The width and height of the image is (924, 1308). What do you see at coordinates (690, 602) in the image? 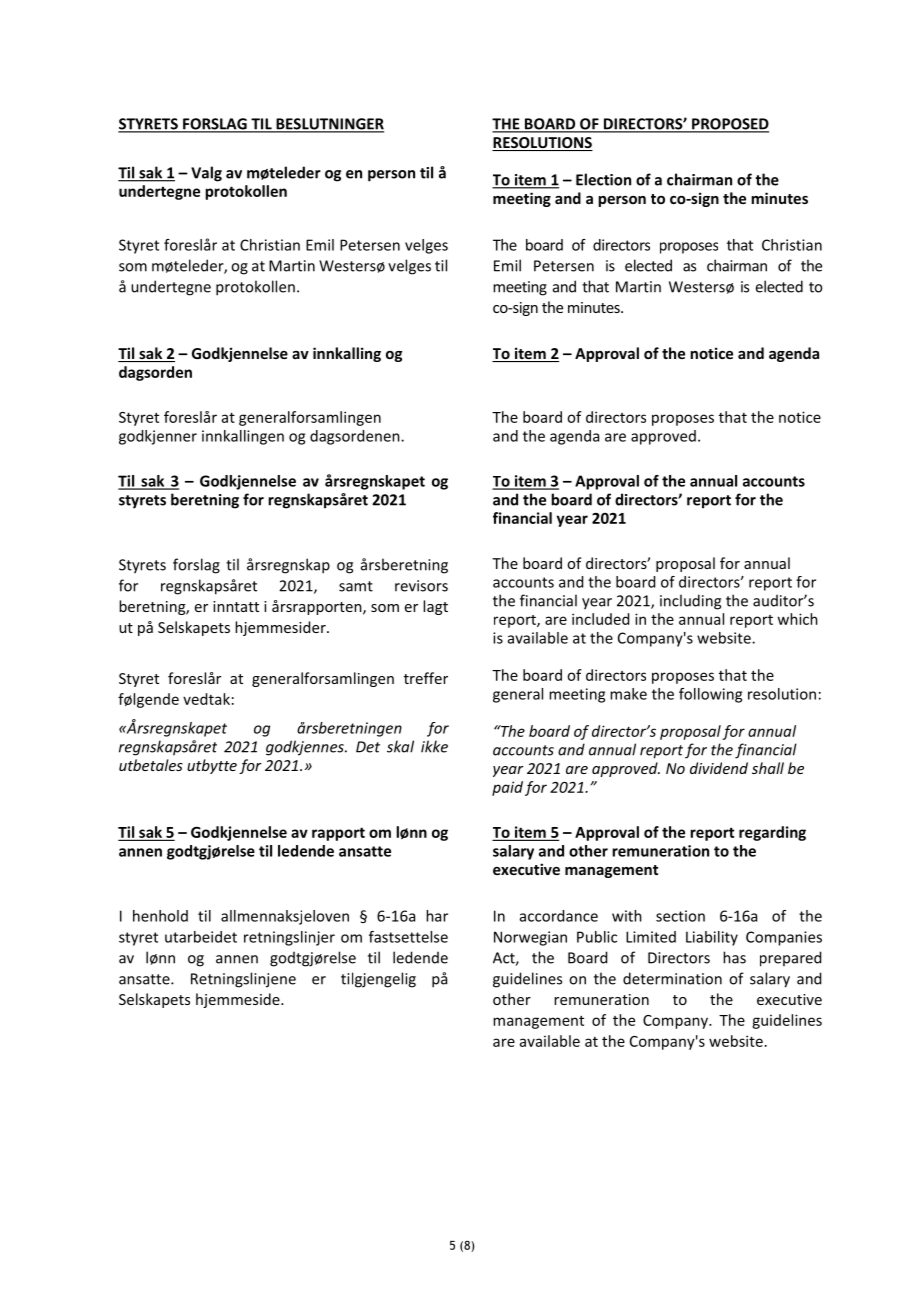
I see `including` at bounding box center [690, 602].
